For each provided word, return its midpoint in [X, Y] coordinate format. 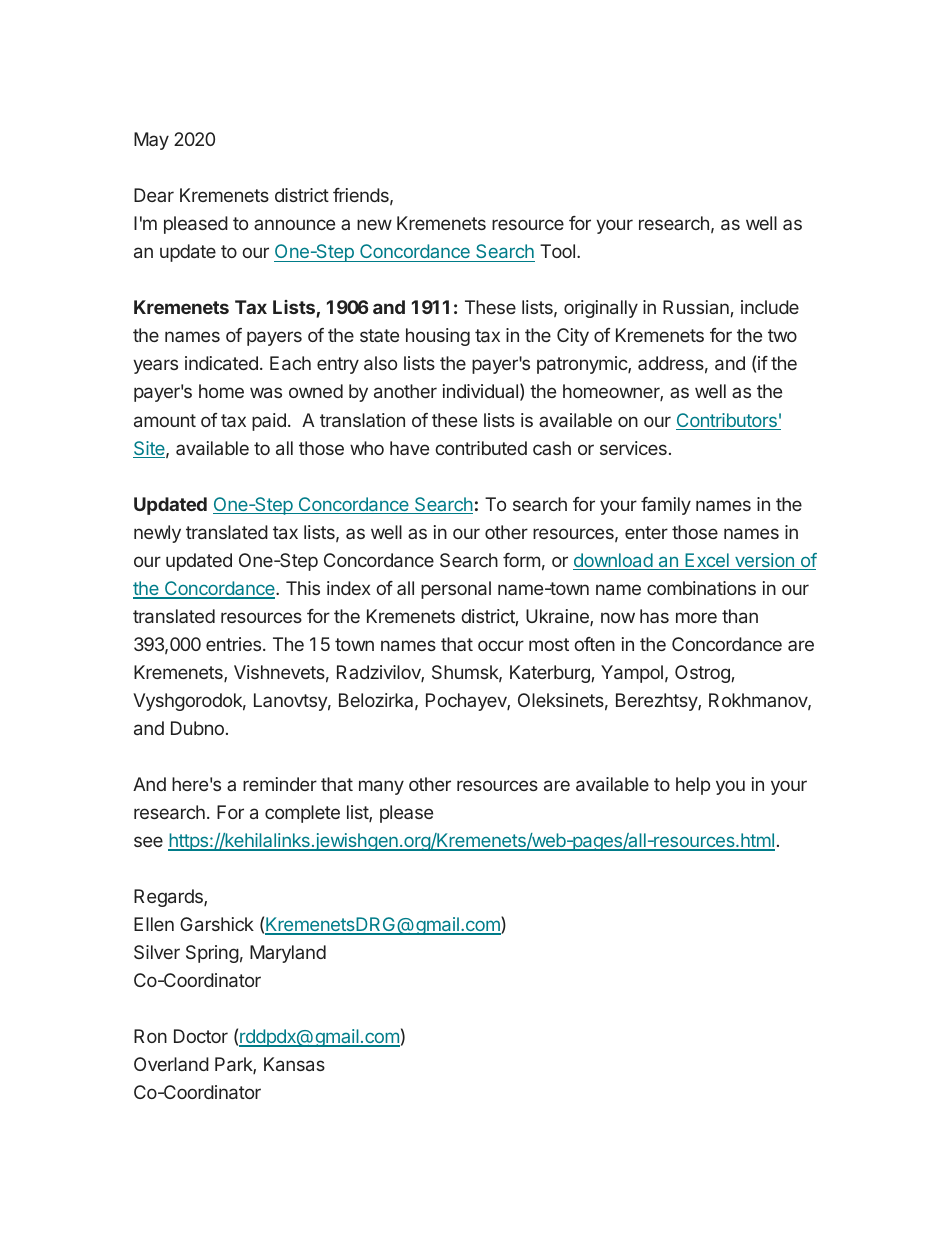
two [782, 335]
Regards [169, 898]
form [521, 560]
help [693, 786]
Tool [557, 251]
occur [501, 645]
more [696, 617]
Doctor [201, 1036]
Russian [696, 307]
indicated [221, 363]
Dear [154, 195]
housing [438, 337]
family [666, 506]
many [381, 787]
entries [233, 644]
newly [157, 534]
